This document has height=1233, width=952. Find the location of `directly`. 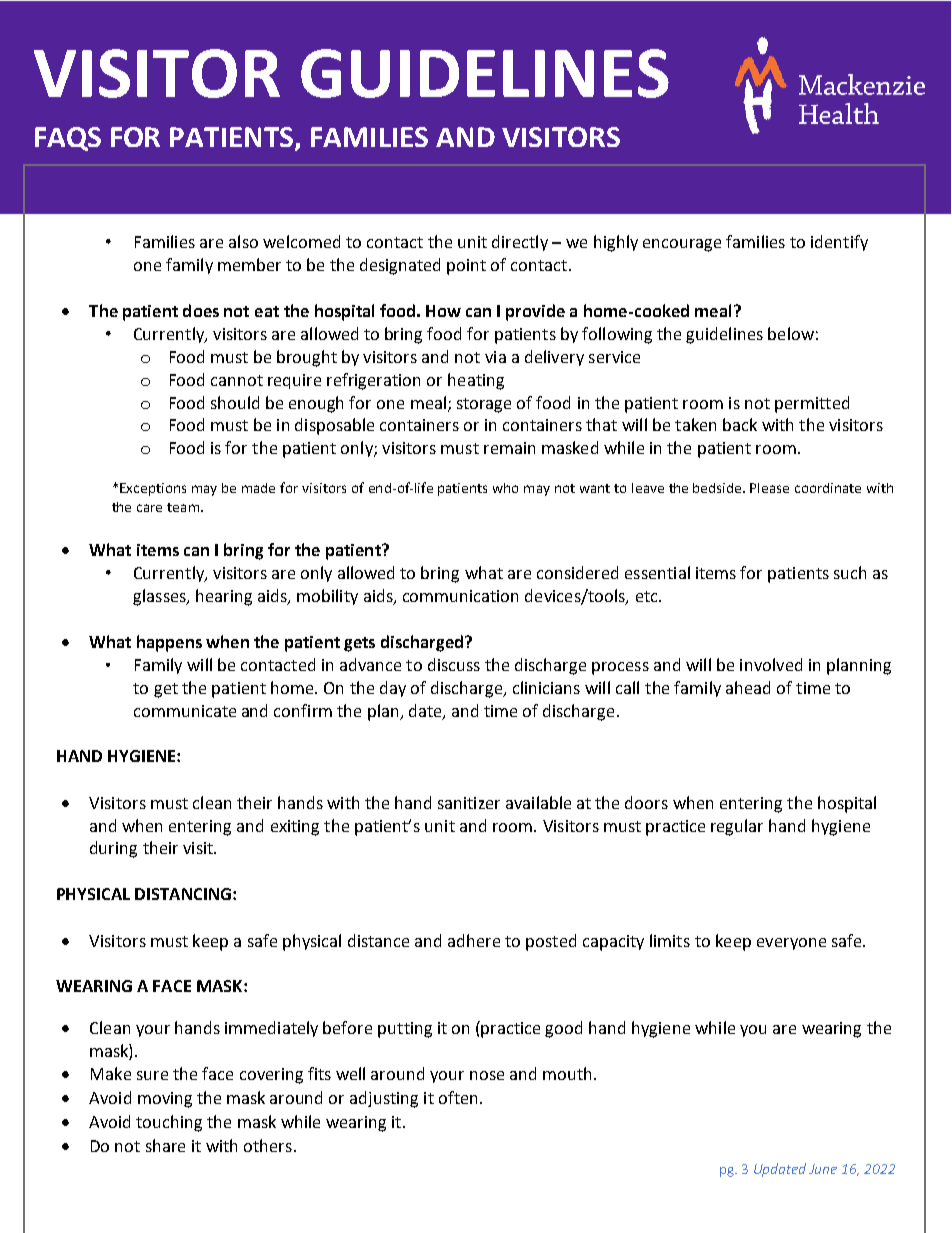

directly is located at coordinates (520, 243).
